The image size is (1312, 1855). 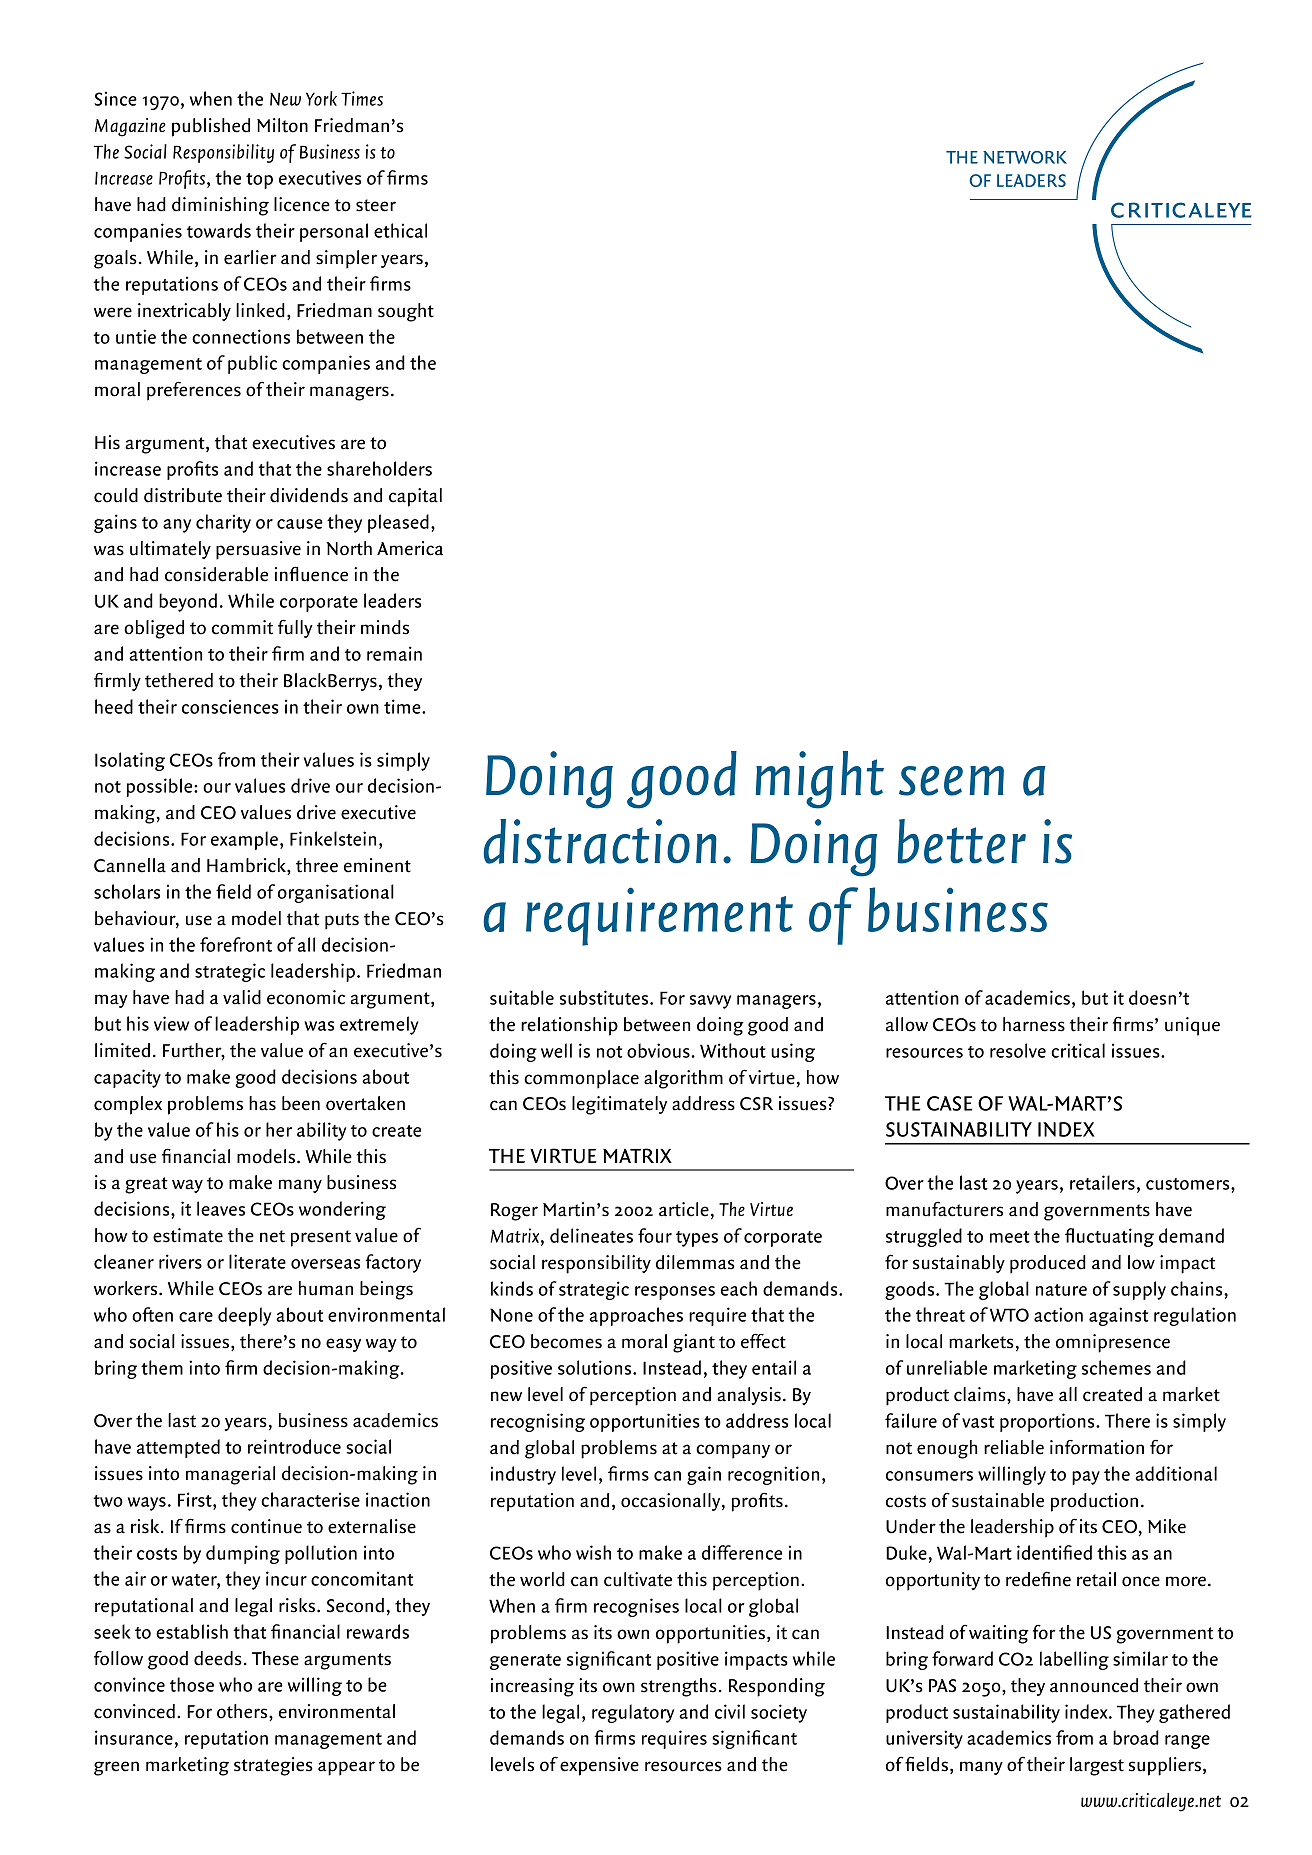 What do you see at coordinates (951, 781) in the document?
I see `seem` at bounding box center [951, 781].
